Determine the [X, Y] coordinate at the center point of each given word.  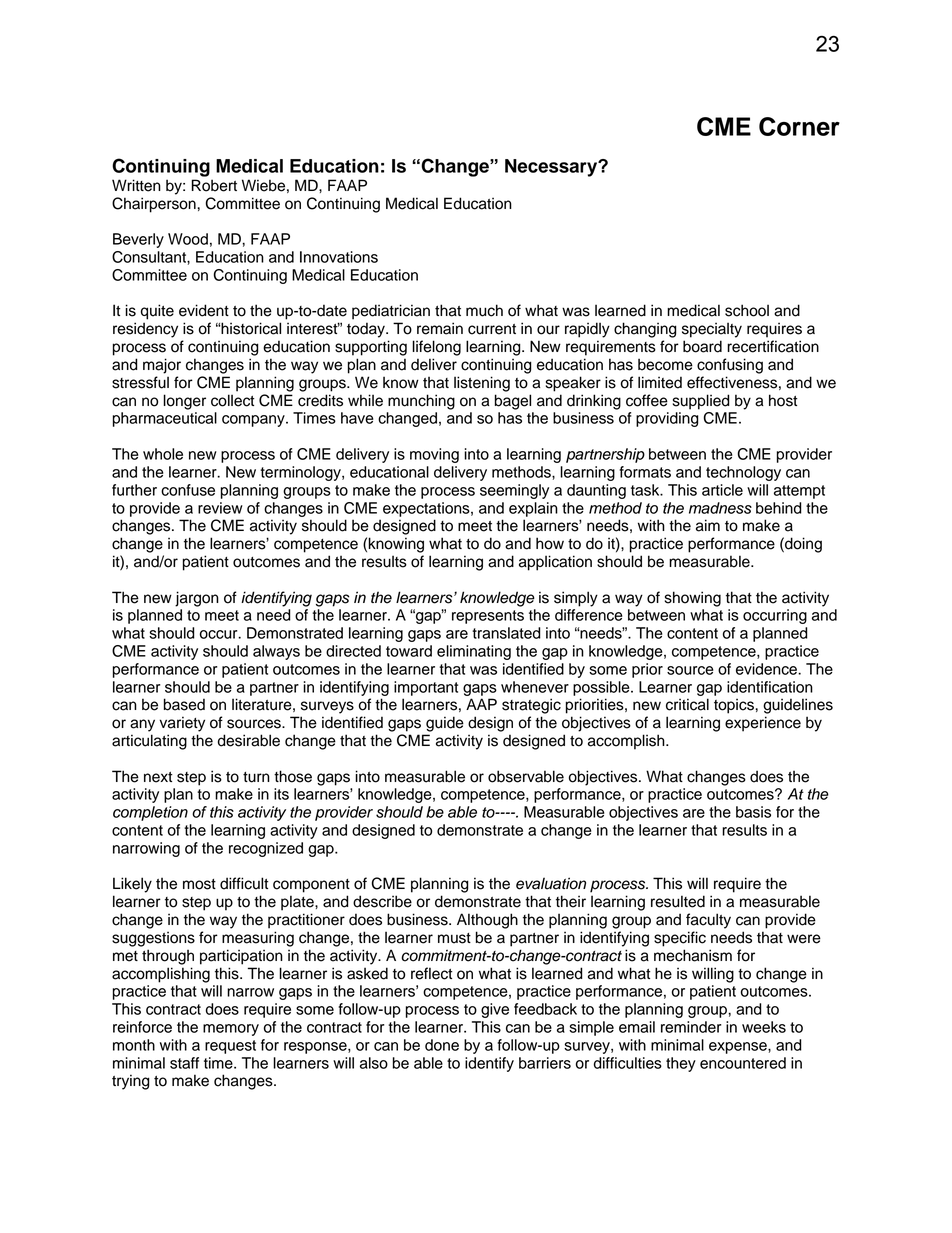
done [442, 1045]
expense [739, 1048]
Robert [214, 185]
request [230, 1047]
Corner [799, 126]
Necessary [552, 168]
